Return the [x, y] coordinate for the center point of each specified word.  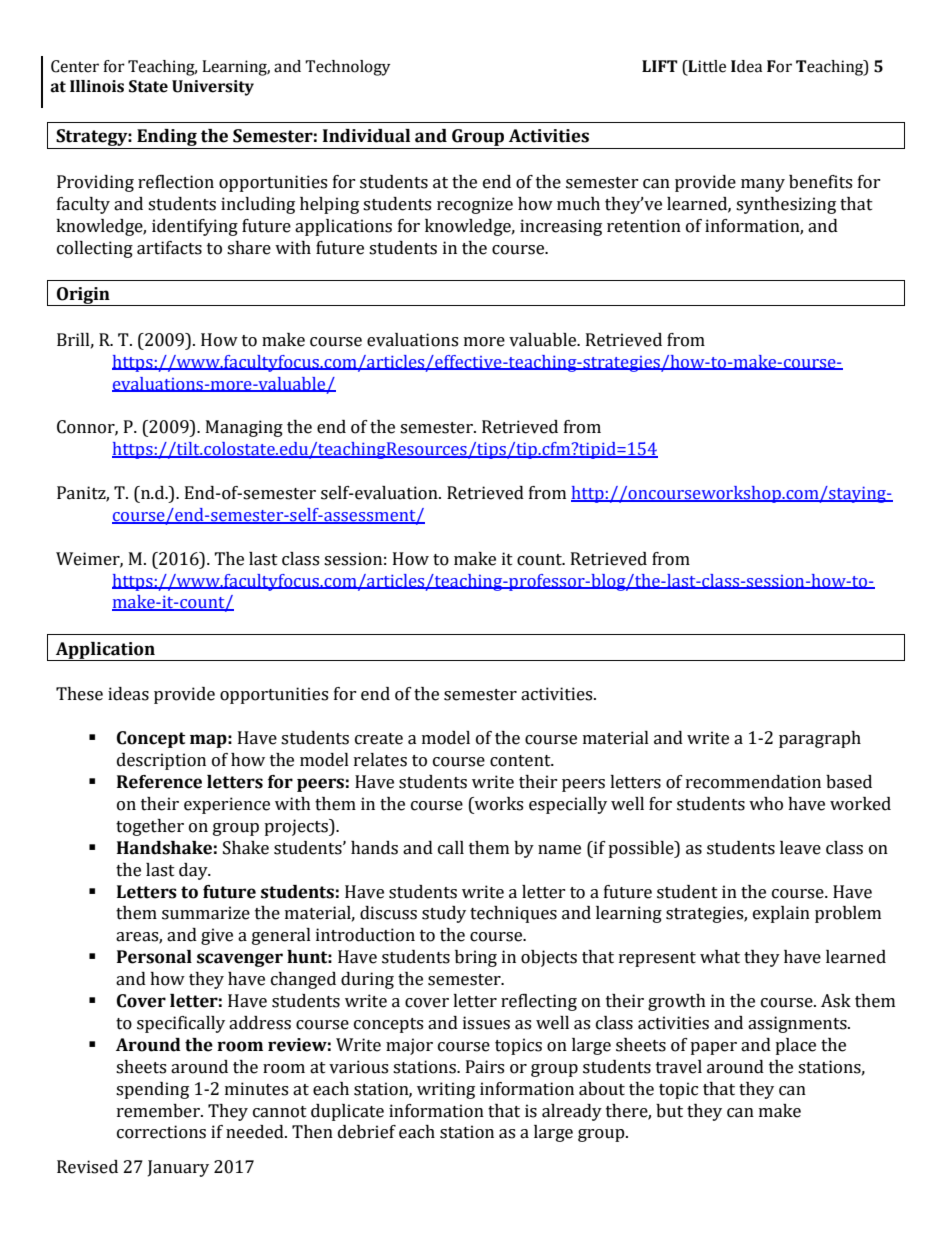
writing [446, 1090]
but [669, 1111]
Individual [366, 136]
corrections [161, 1132]
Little [706, 67]
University [213, 88]
